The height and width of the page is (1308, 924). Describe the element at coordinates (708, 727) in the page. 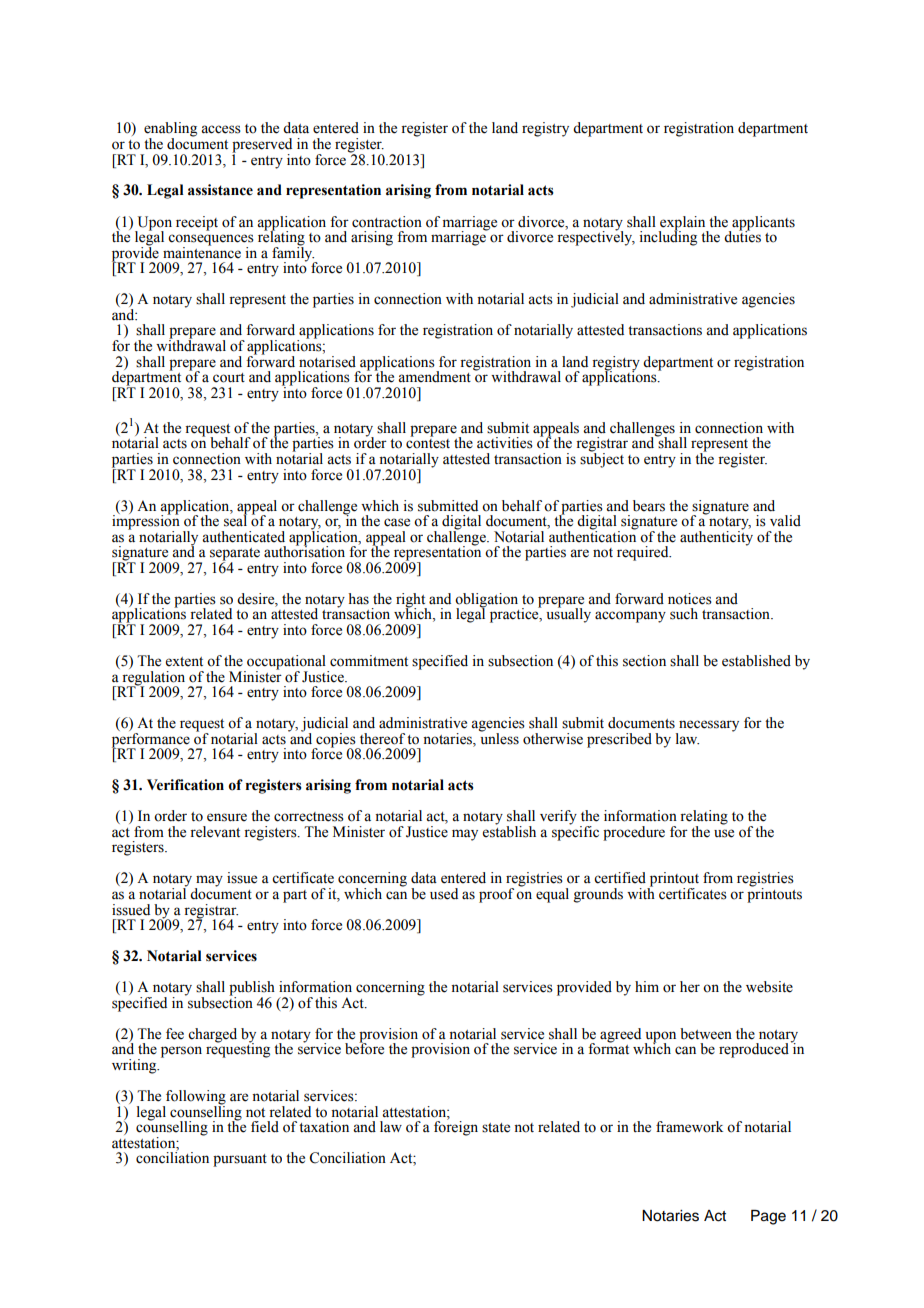

I see `necessary` at that location.
